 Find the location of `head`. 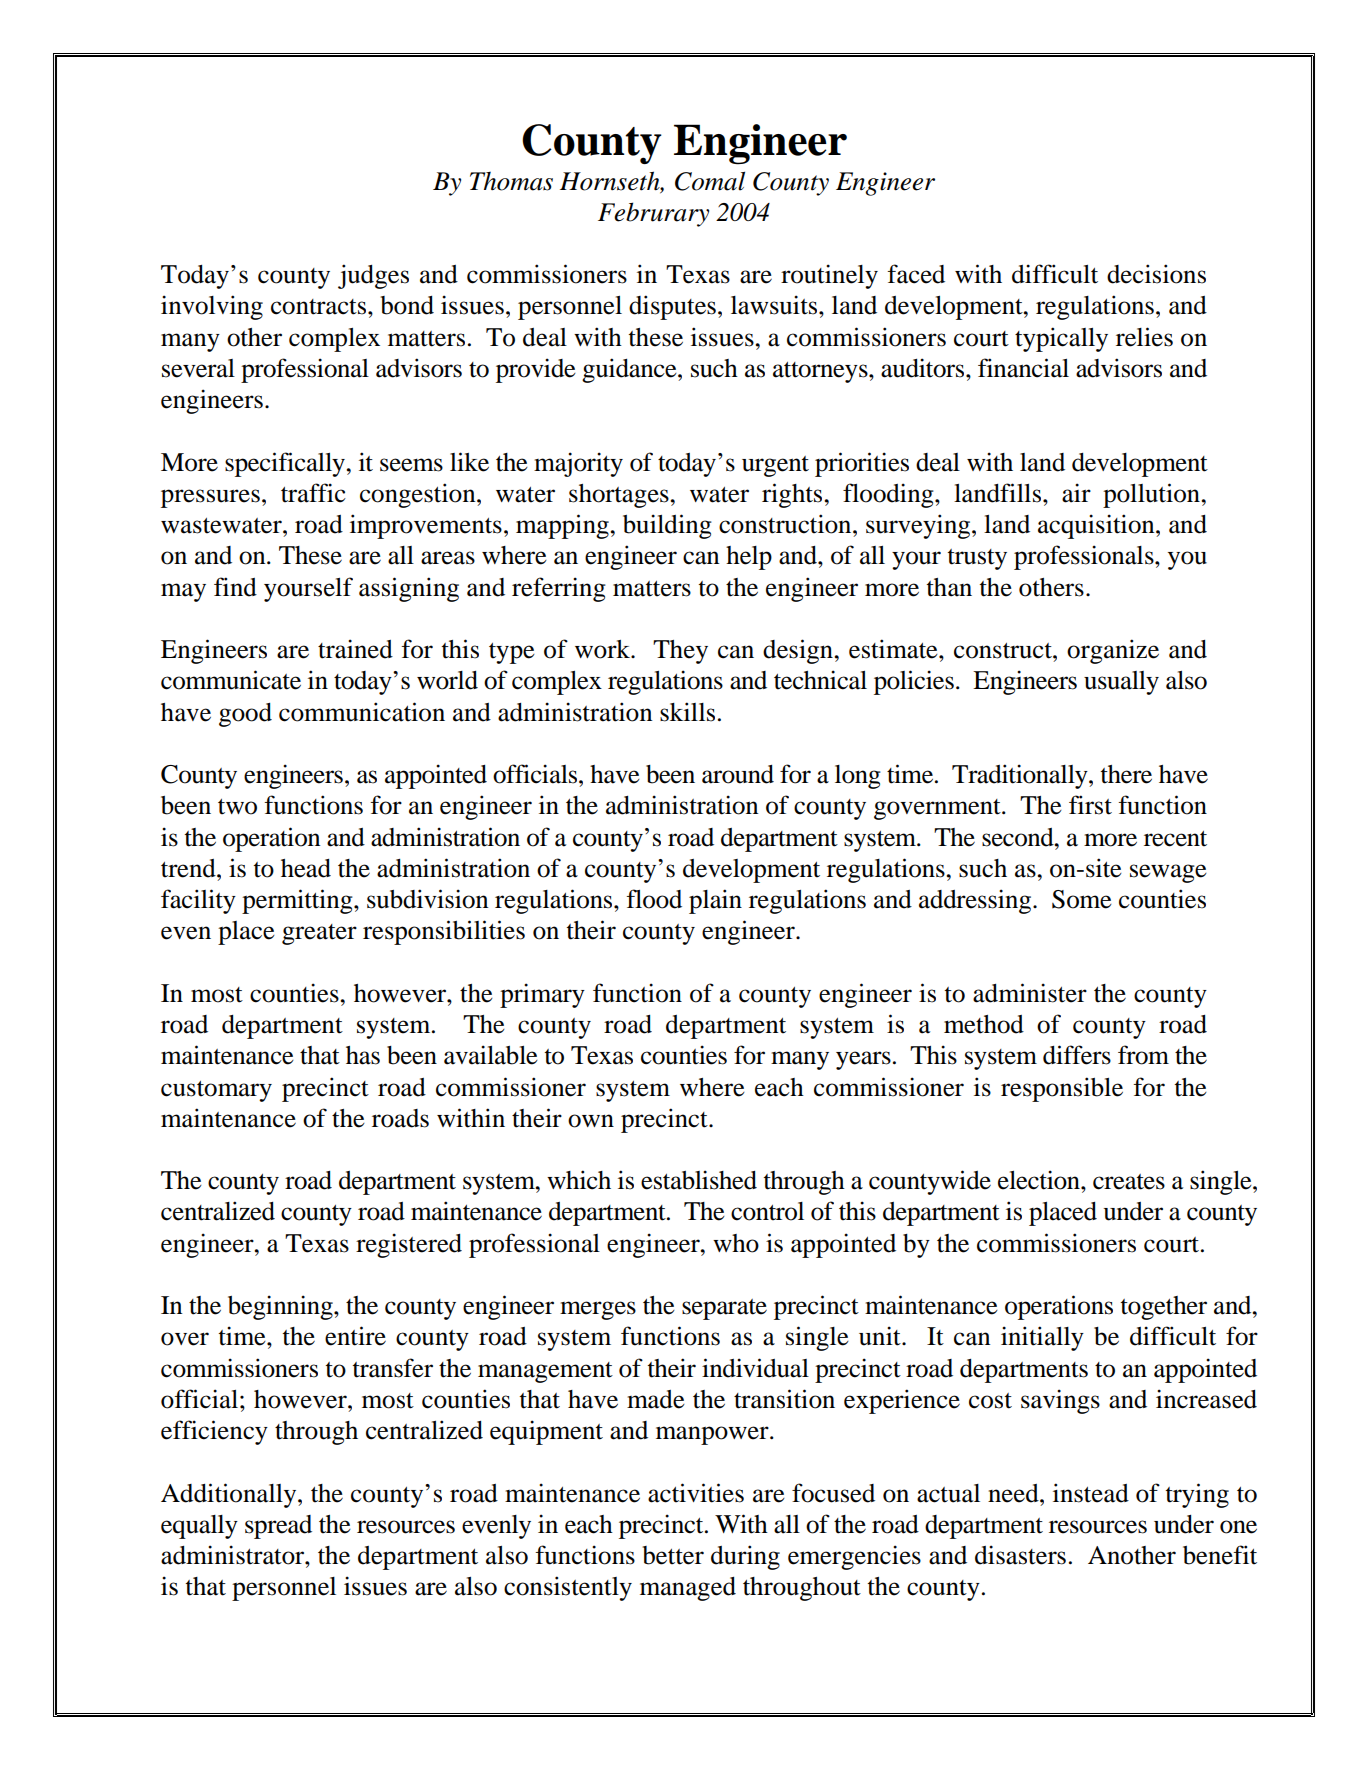

head is located at coordinates (306, 868).
